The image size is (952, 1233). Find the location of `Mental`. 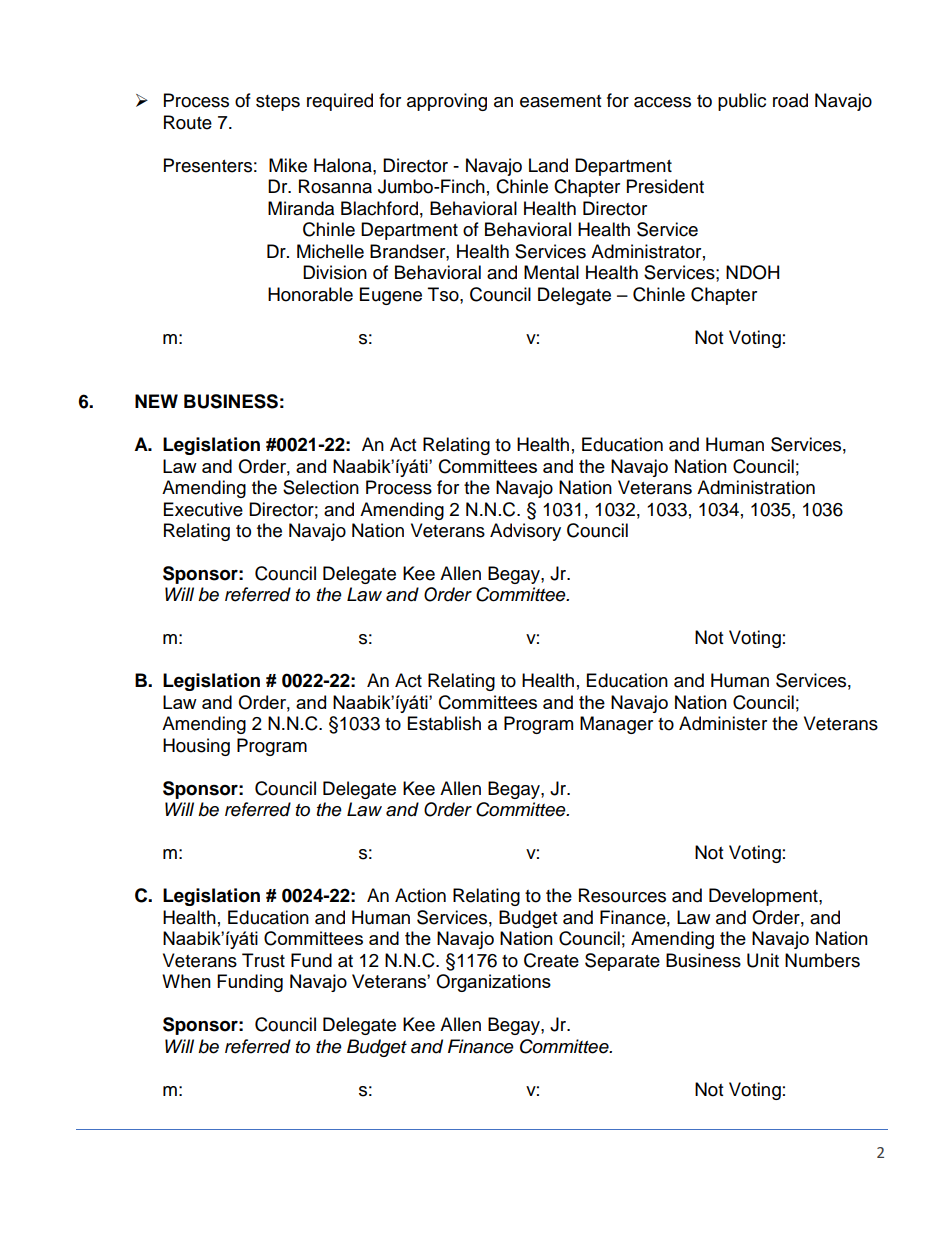

Mental is located at coordinates (551, 272).
